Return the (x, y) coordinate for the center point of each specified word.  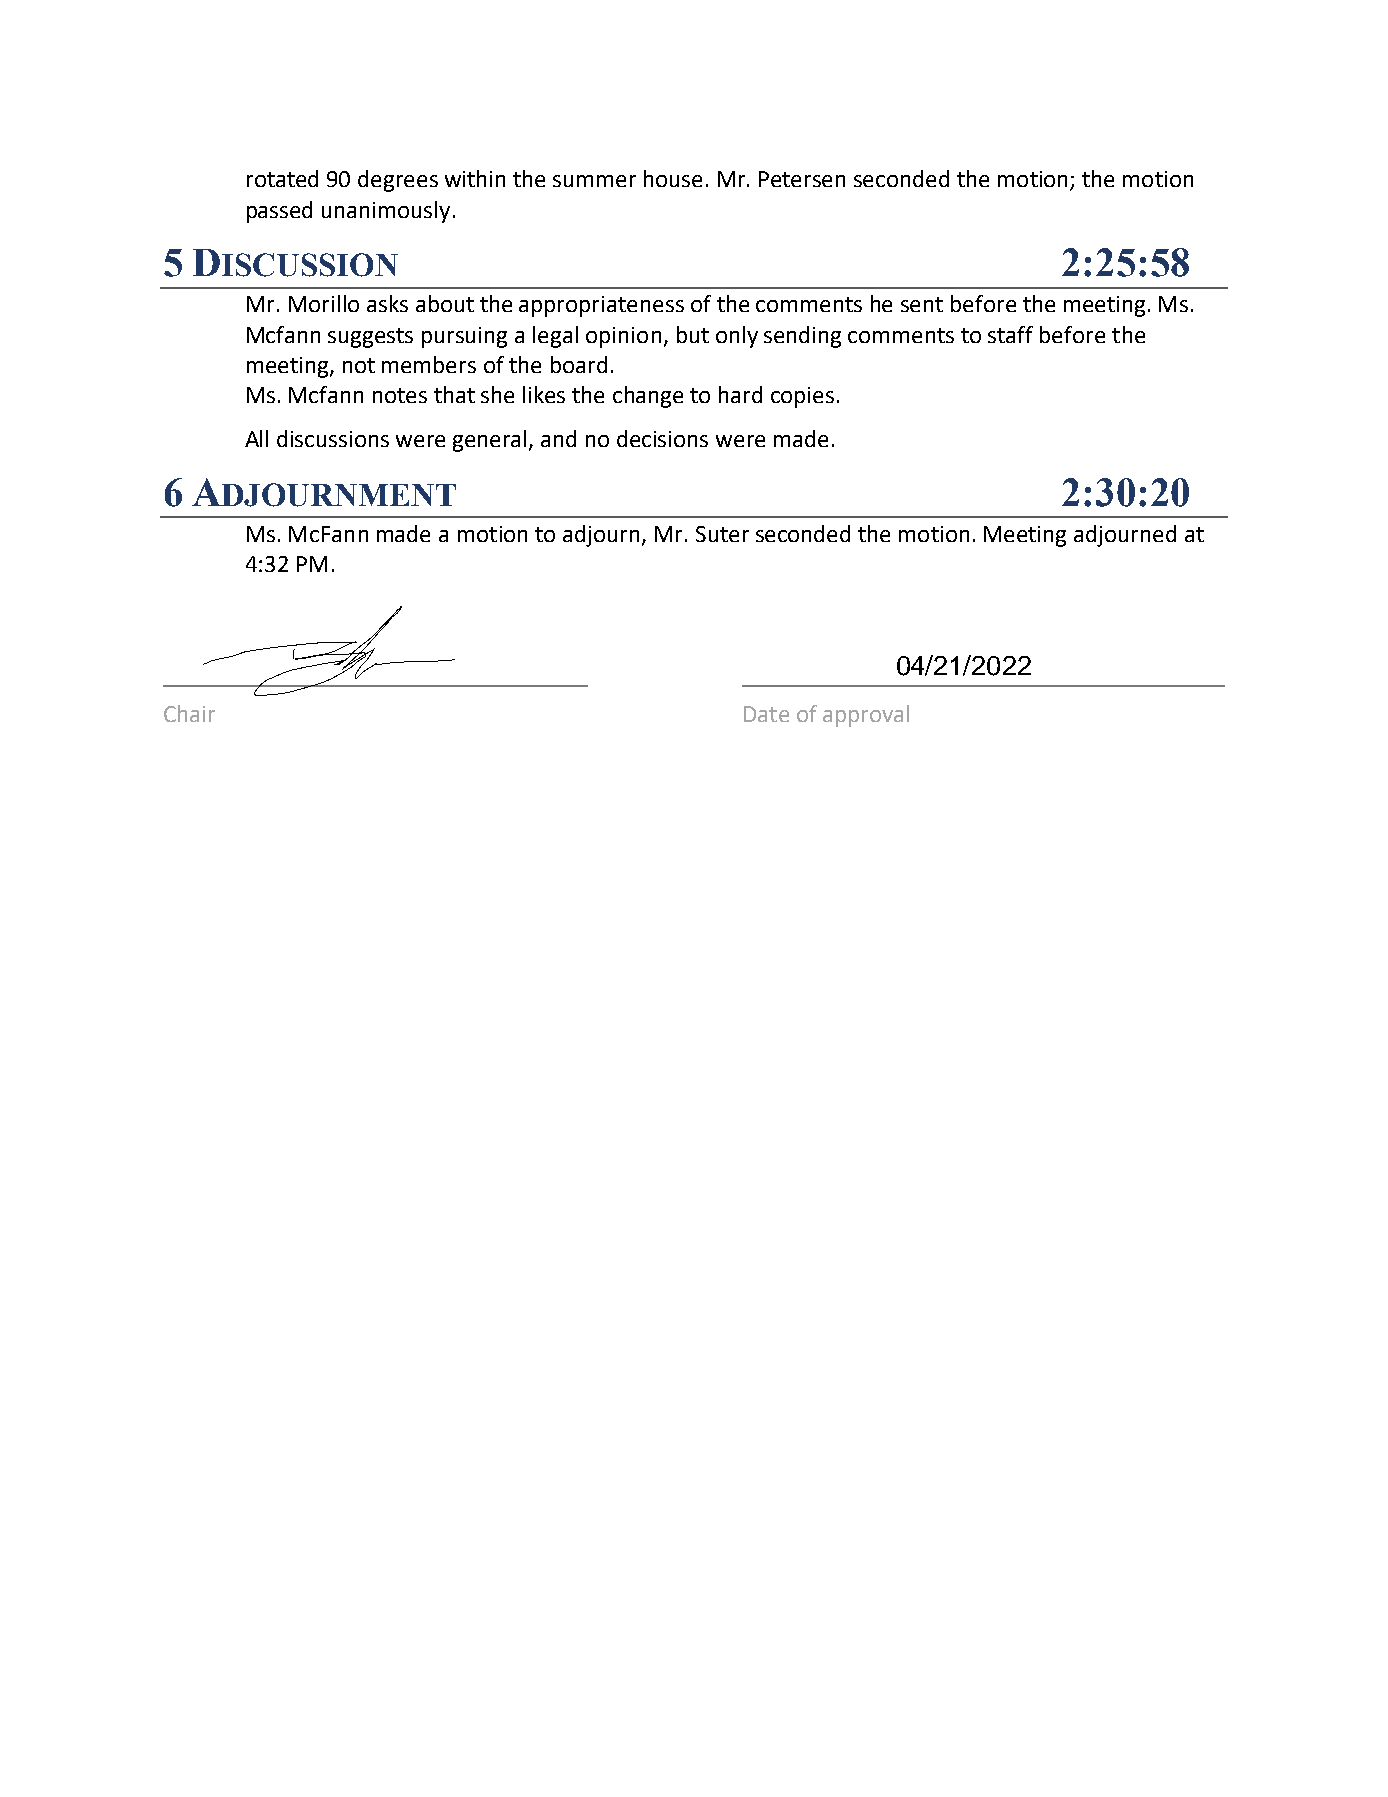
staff (1010, 334)
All (256, 438)
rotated (282, 178)
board (579, 364)
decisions (662, 438)
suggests (370, 338)
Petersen (802, 179)
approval (866, 716)
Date (766, 714)
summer (594, 181)
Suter (722, 534)
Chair (189, 713)
